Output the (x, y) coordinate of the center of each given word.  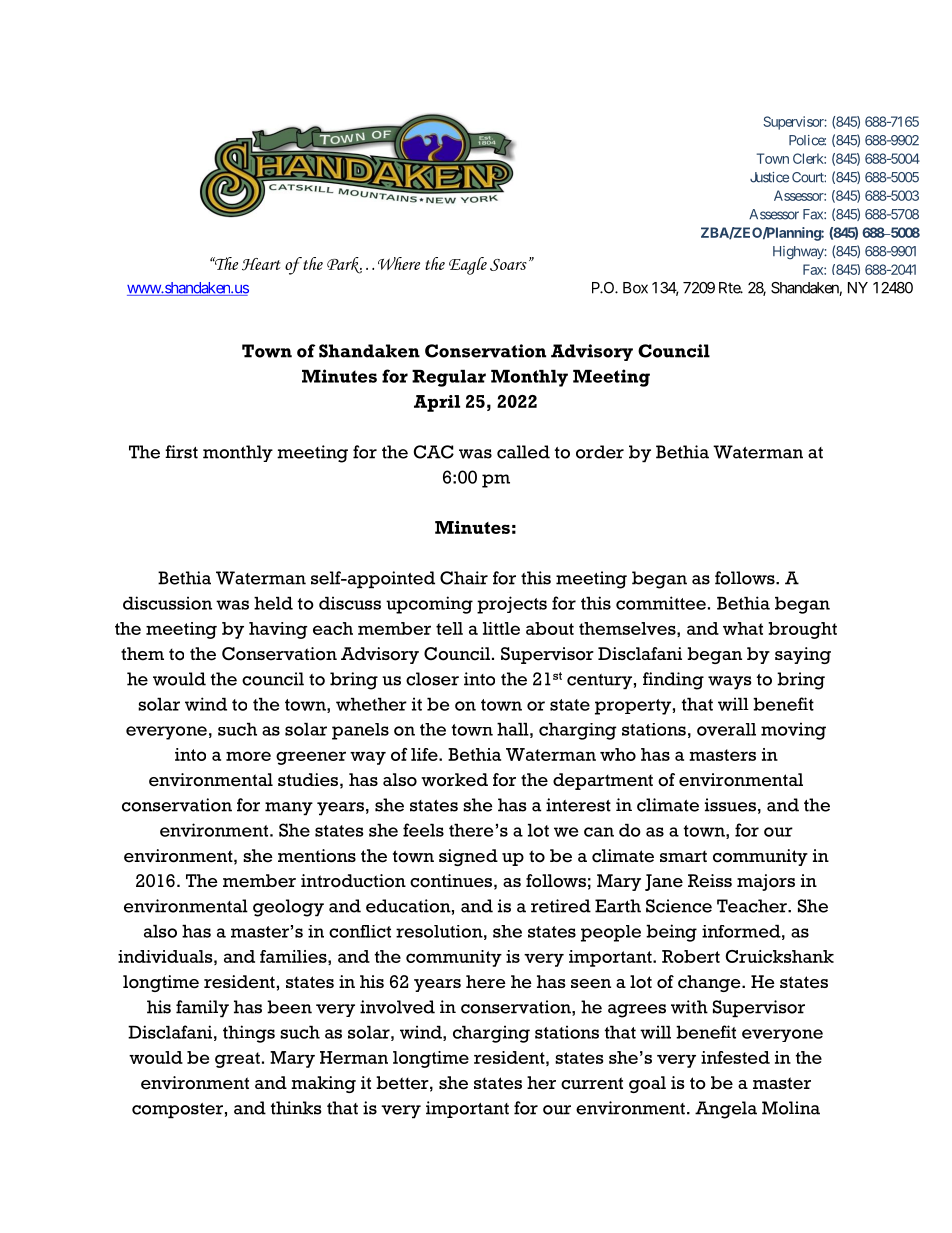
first (181, 452)
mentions (317, 856)
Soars (508, 265)
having (278, 630)
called (523, 452)
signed (468, 857)
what (743, 628)
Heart (261, 264)
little (501, 628)
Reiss (710, 881)
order (600, 452)
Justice (769, 177)
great (237, 1060)
